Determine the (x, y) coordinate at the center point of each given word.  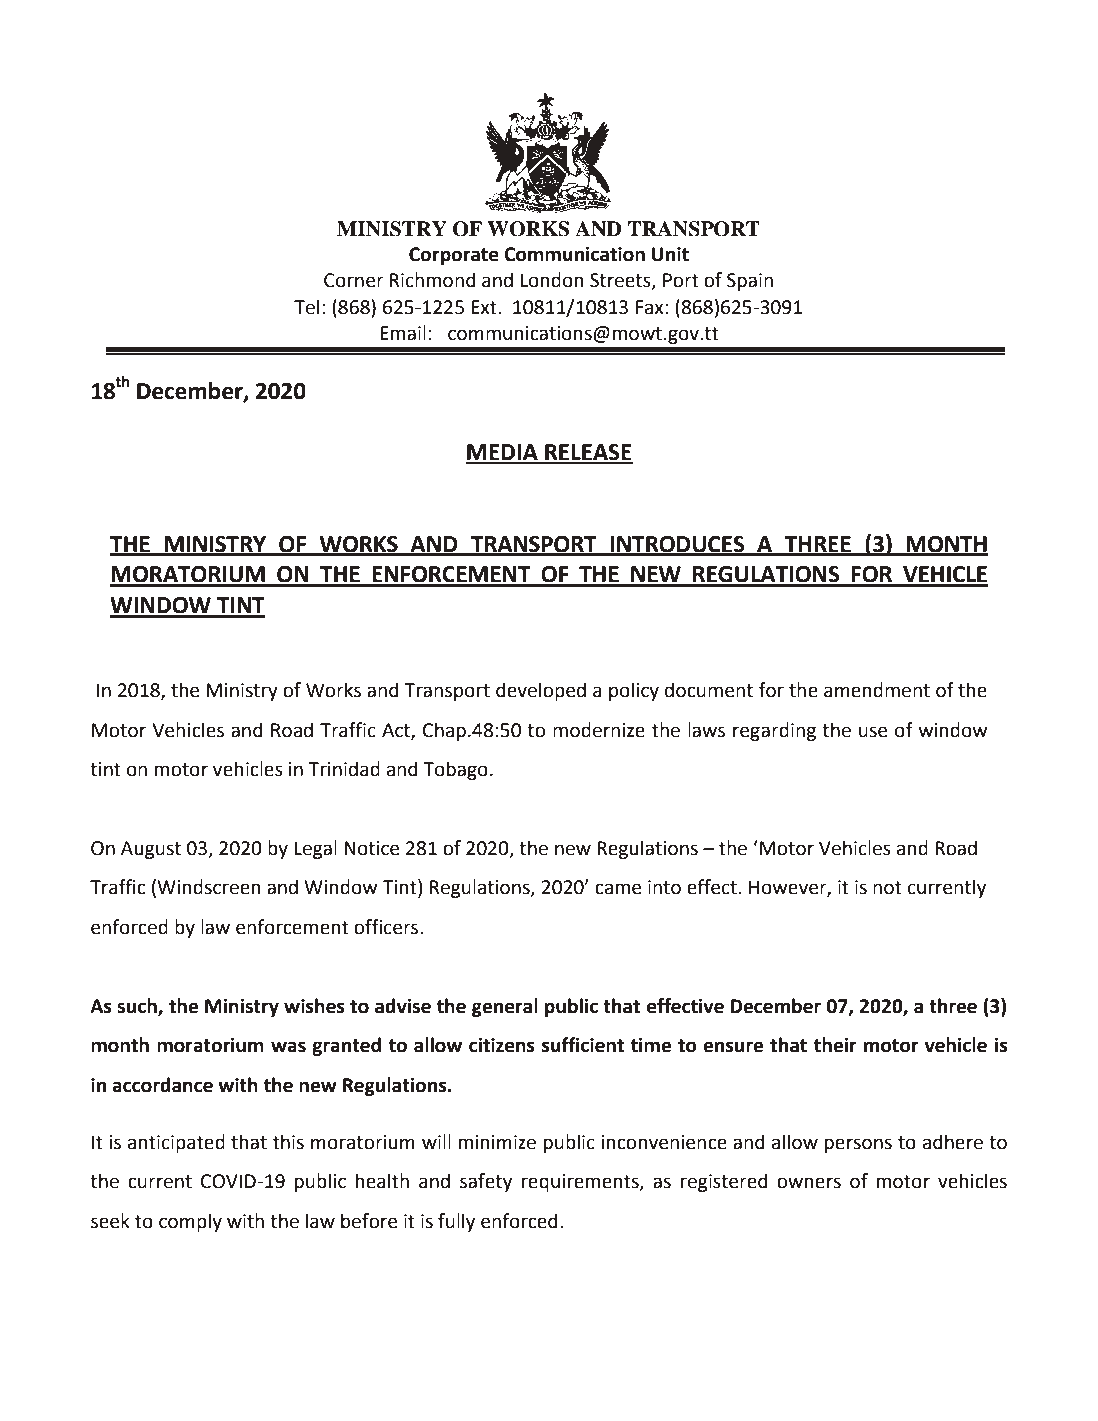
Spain (750, 282)
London (552, 280)
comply (190, 1222)
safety (486, 1182)
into (664, 887)
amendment (877, 690)
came (618, 889)
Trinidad (344, 769)
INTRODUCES (677, 545)
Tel (306, 307)
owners (809, 1183)
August (151, 850)
